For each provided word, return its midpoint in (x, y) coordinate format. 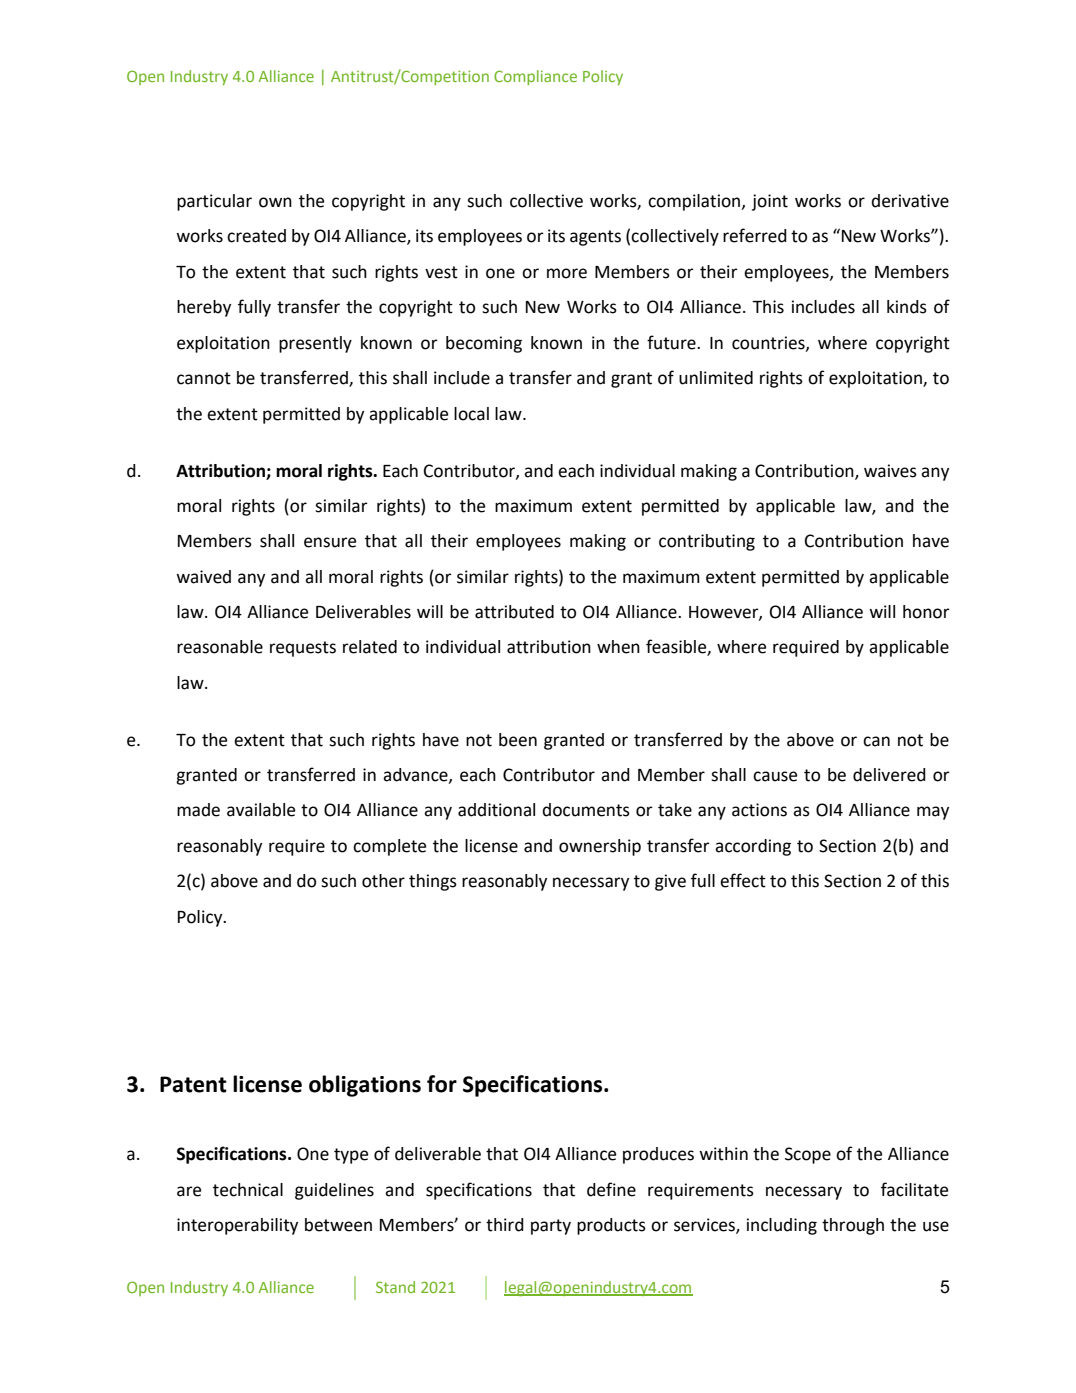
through (853, 1226)
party (551, 1227)
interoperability (237, 1226)
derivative (910, 201)
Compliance (535, 77)
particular (214, 202)
